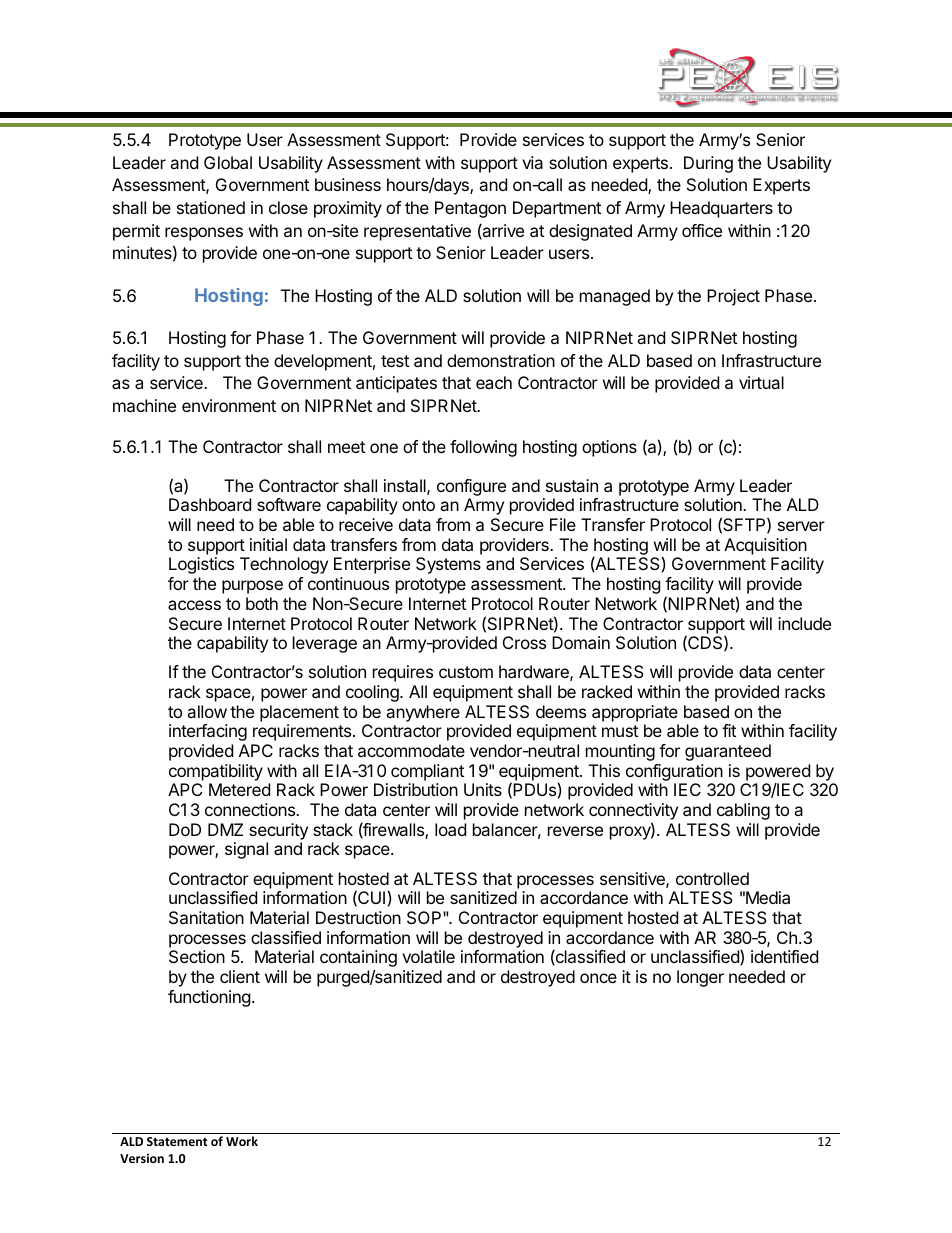 This image has width=952, height=1233. Describe the element at coordinates (177, 1141) in the image. I see `Statement` at that location.
